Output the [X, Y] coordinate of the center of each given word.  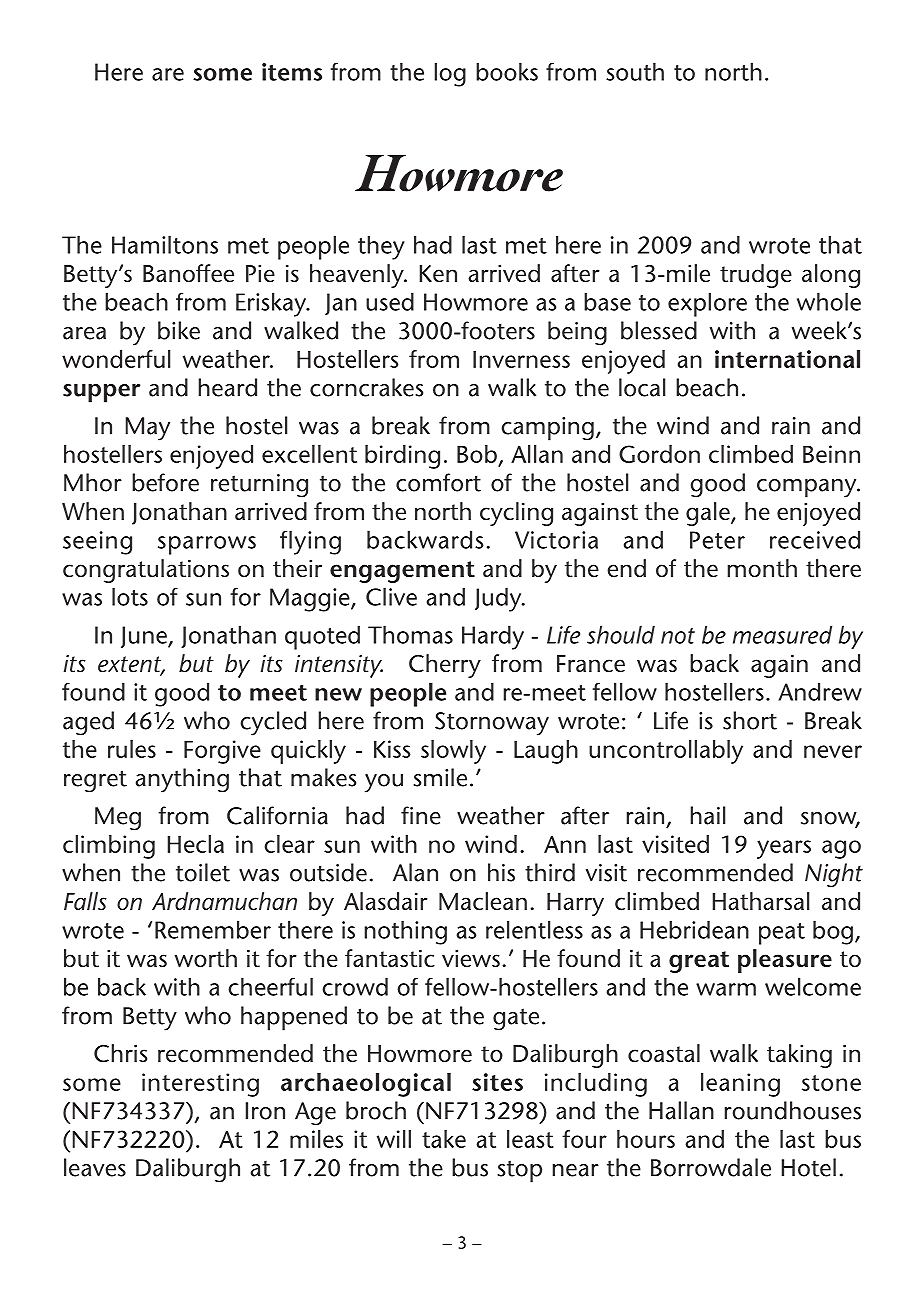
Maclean [483, 901]
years [784, 849]
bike [179, 330]
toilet [203, 872]
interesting [200, 1085]
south [635, 71]
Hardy [493, 637]
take [444, 1139]
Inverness [521, 359]
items [292, 72]
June [145, 637]
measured [782, 634]
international [787, 359]
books [507, 71]
